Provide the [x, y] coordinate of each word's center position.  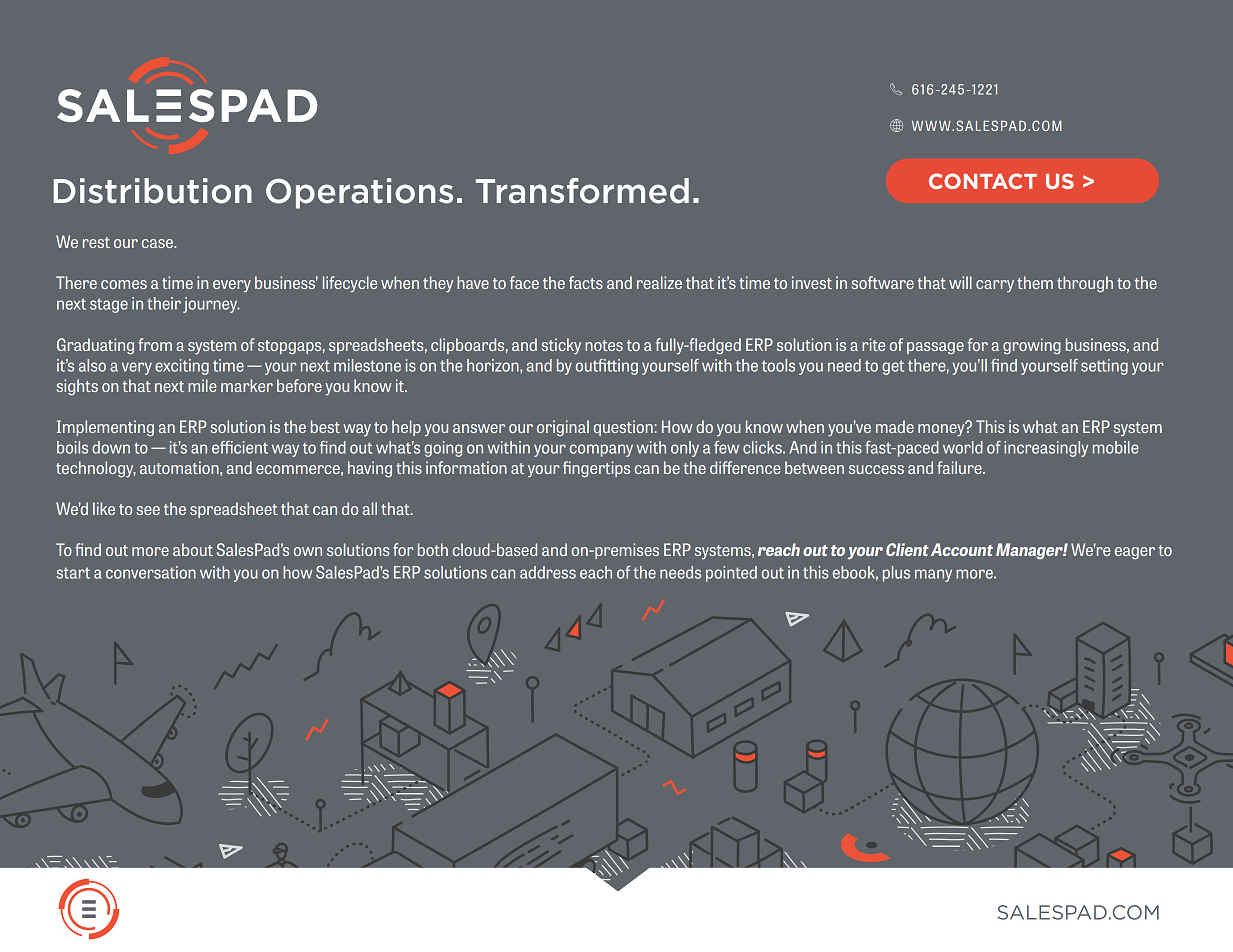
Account [962, 549]
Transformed [582, 191]
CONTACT [983, 181]
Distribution [152, 191]
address [548, 572]
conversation [151, 572]
